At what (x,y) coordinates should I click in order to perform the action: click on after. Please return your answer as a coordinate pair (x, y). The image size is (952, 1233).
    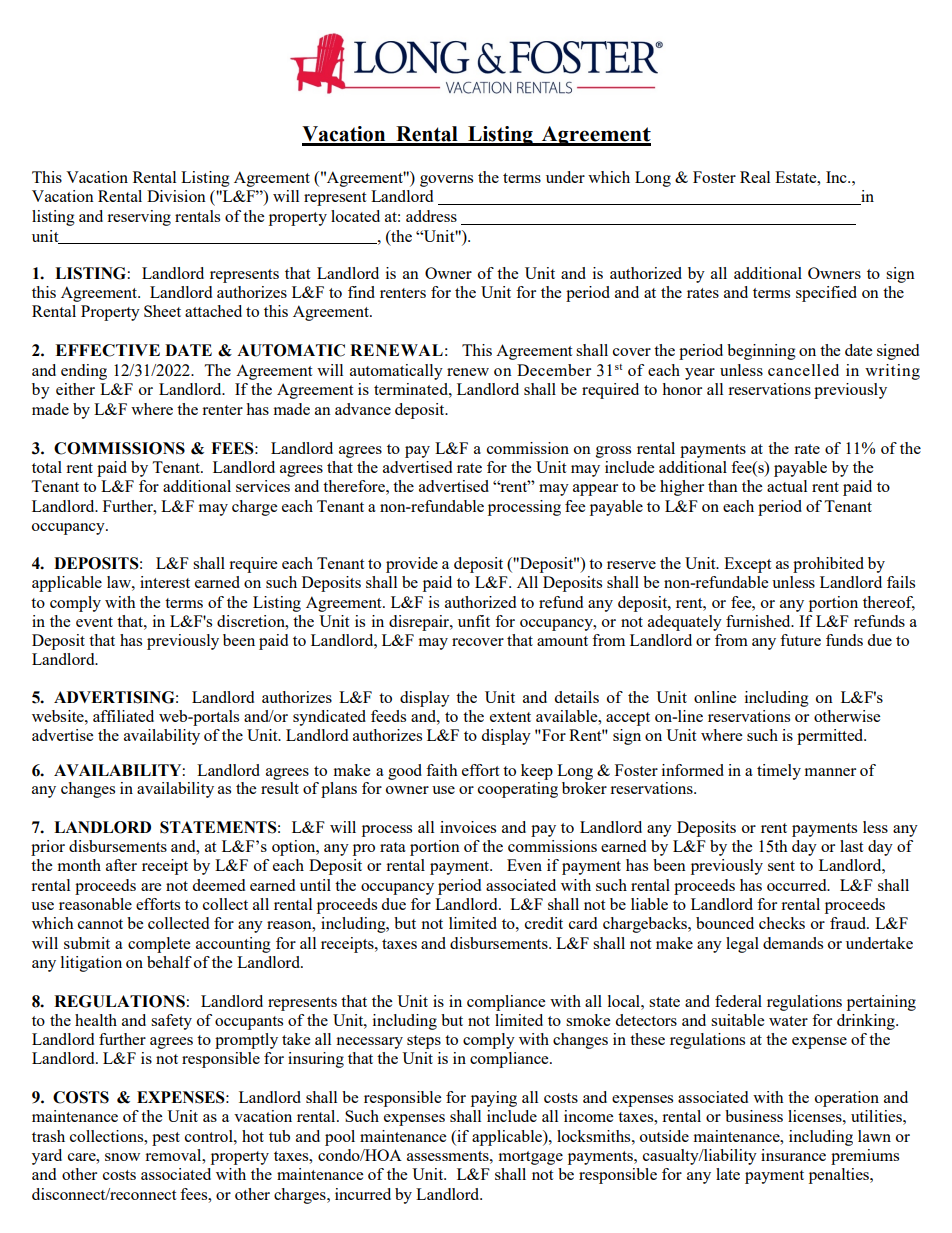
    Looking at the image, I should click on (121, 865).
